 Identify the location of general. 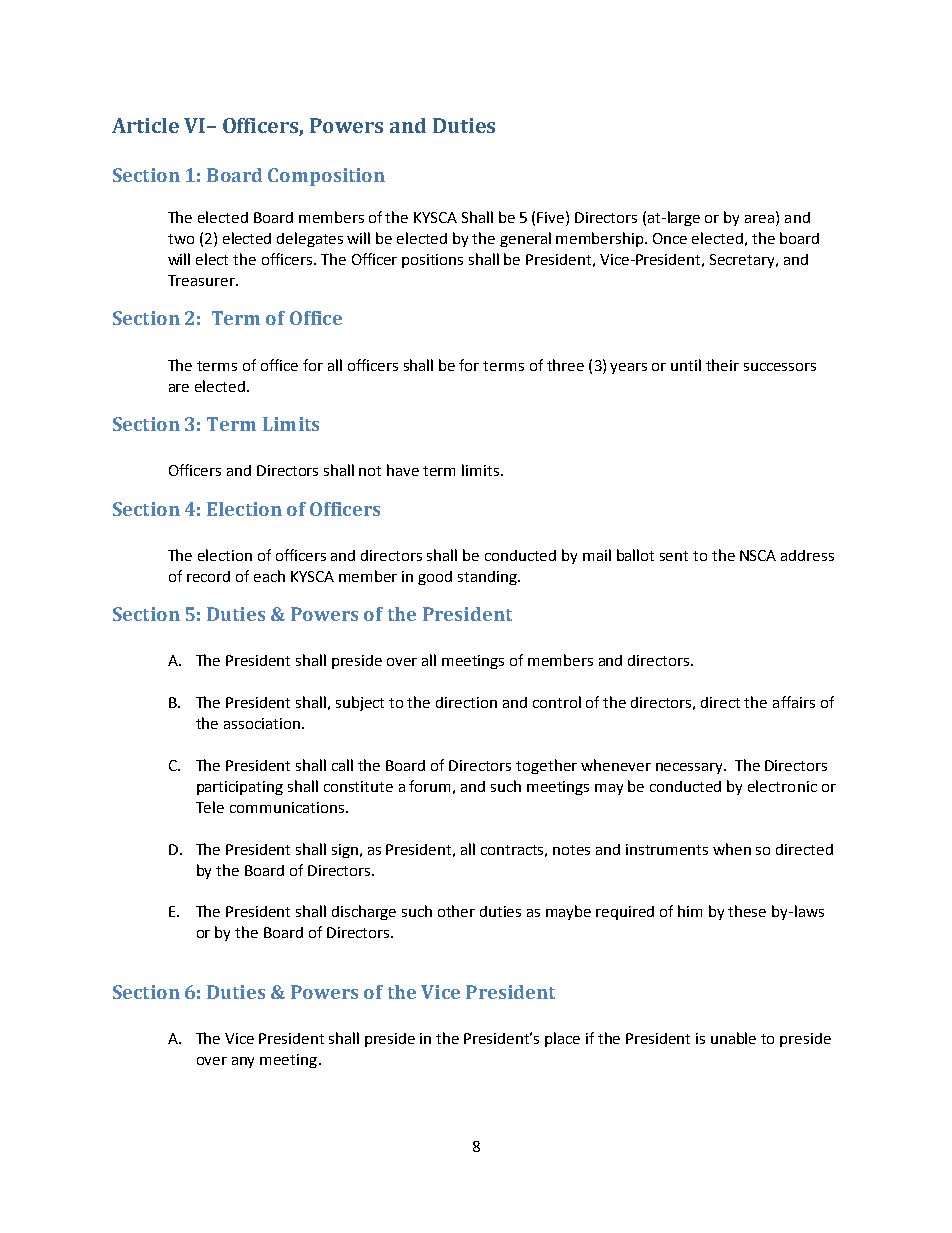
(525, 239).
